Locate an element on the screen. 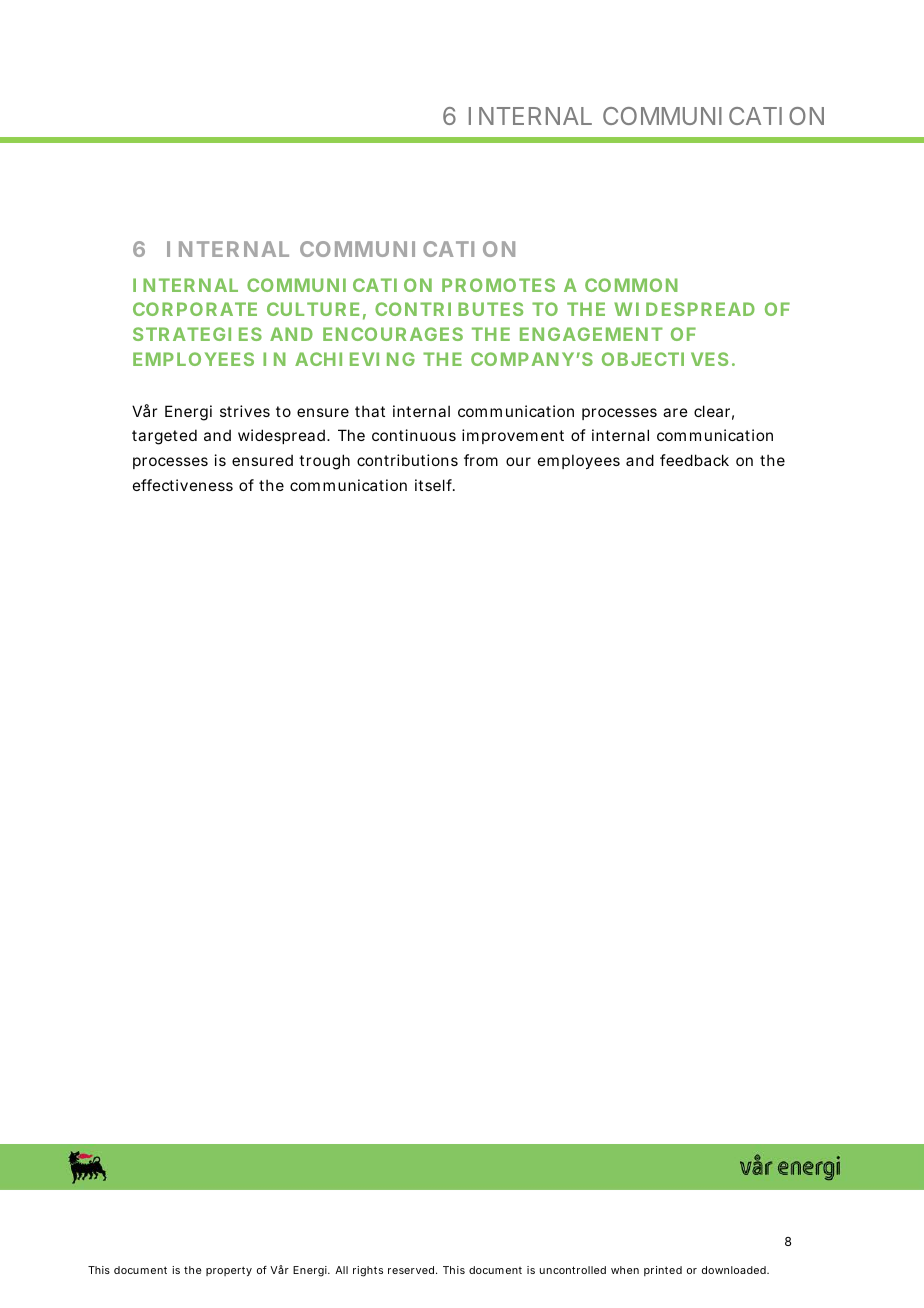  are is located at coordinates (675, 412).
